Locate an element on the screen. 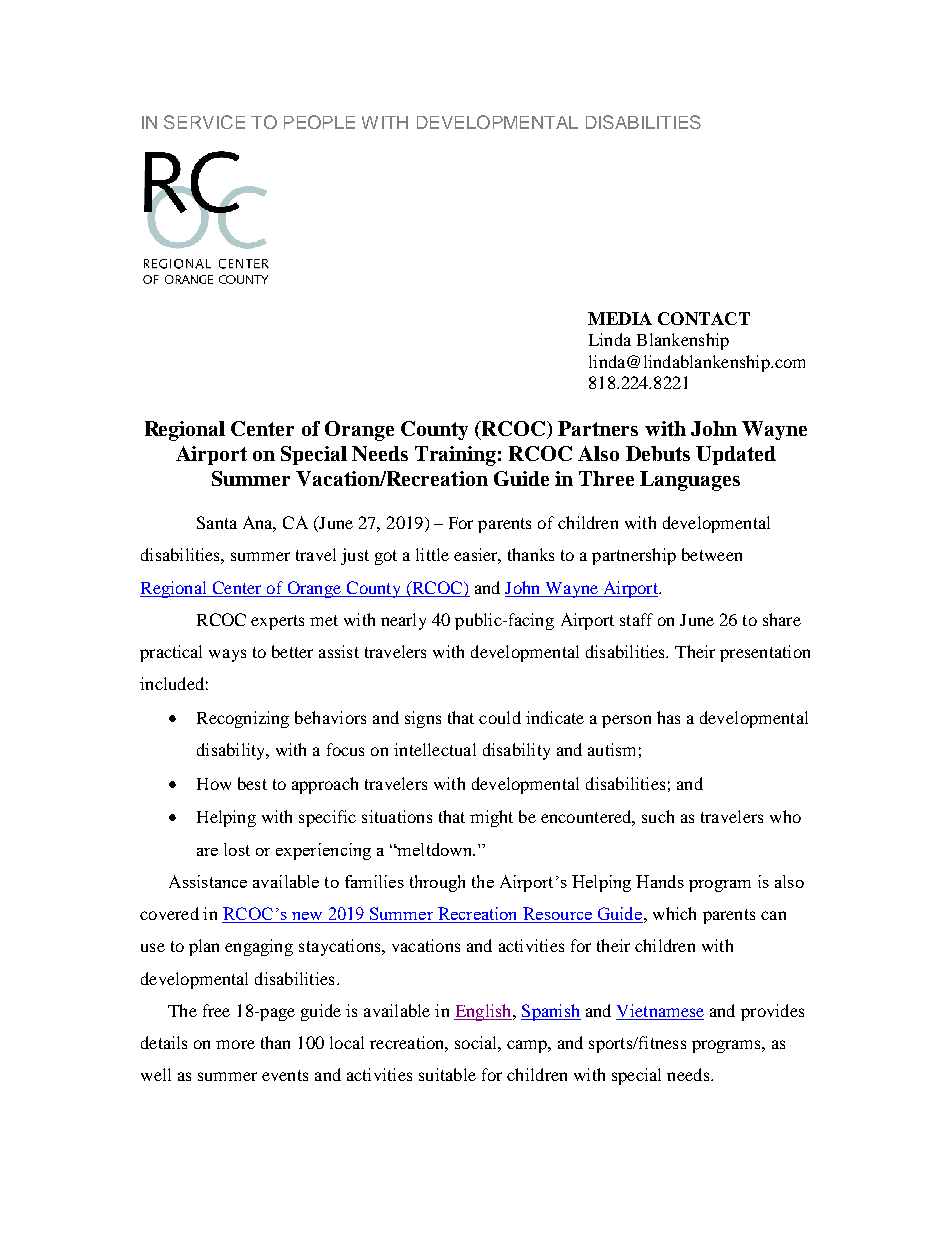 The height and width of the screenshot is (1233, 952). SERVICE is located at coordinates (204, 122).
